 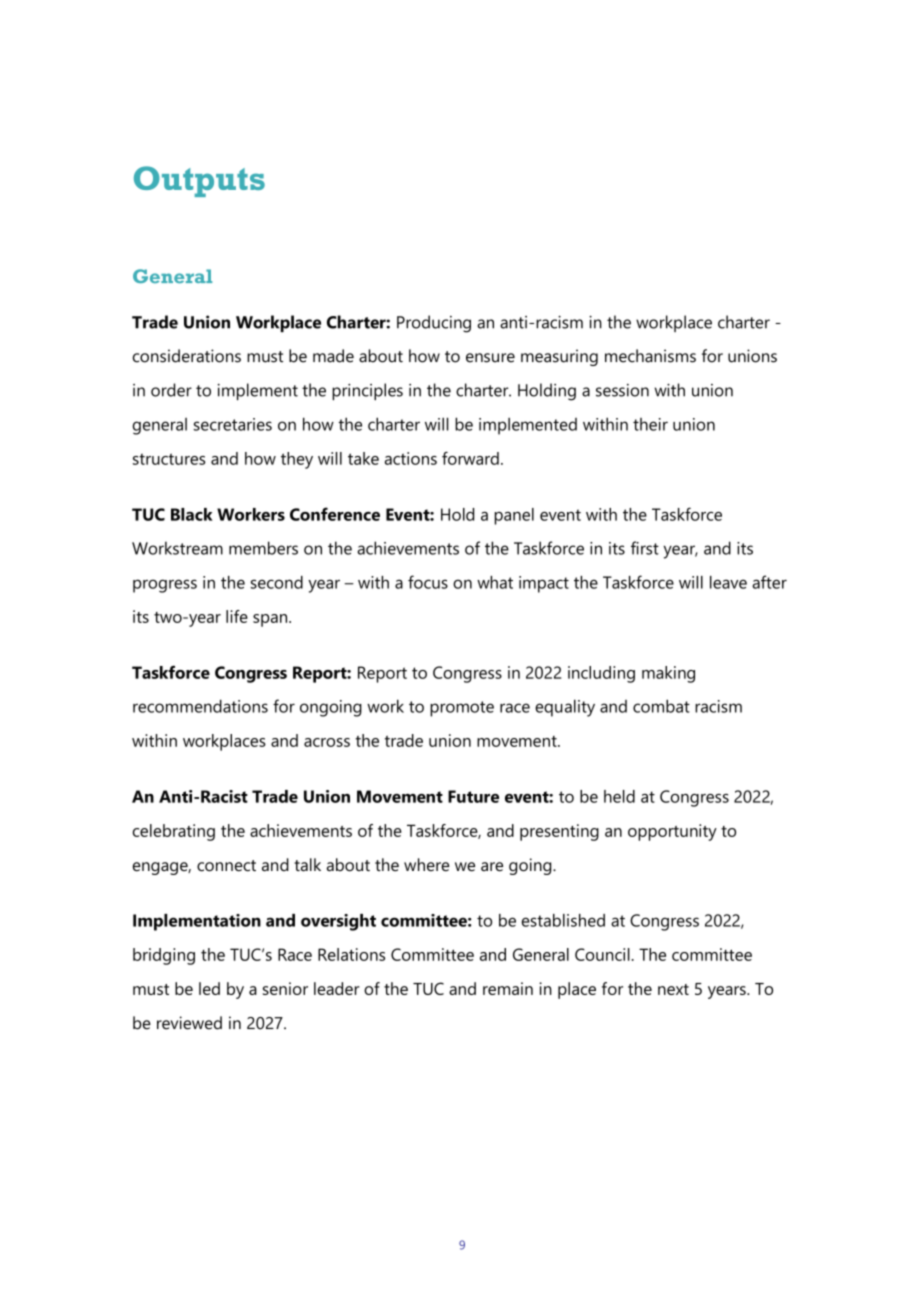 What do you see at coordinates (209, 988) in the document?
I see `led` at bounding box center [209, 988].
